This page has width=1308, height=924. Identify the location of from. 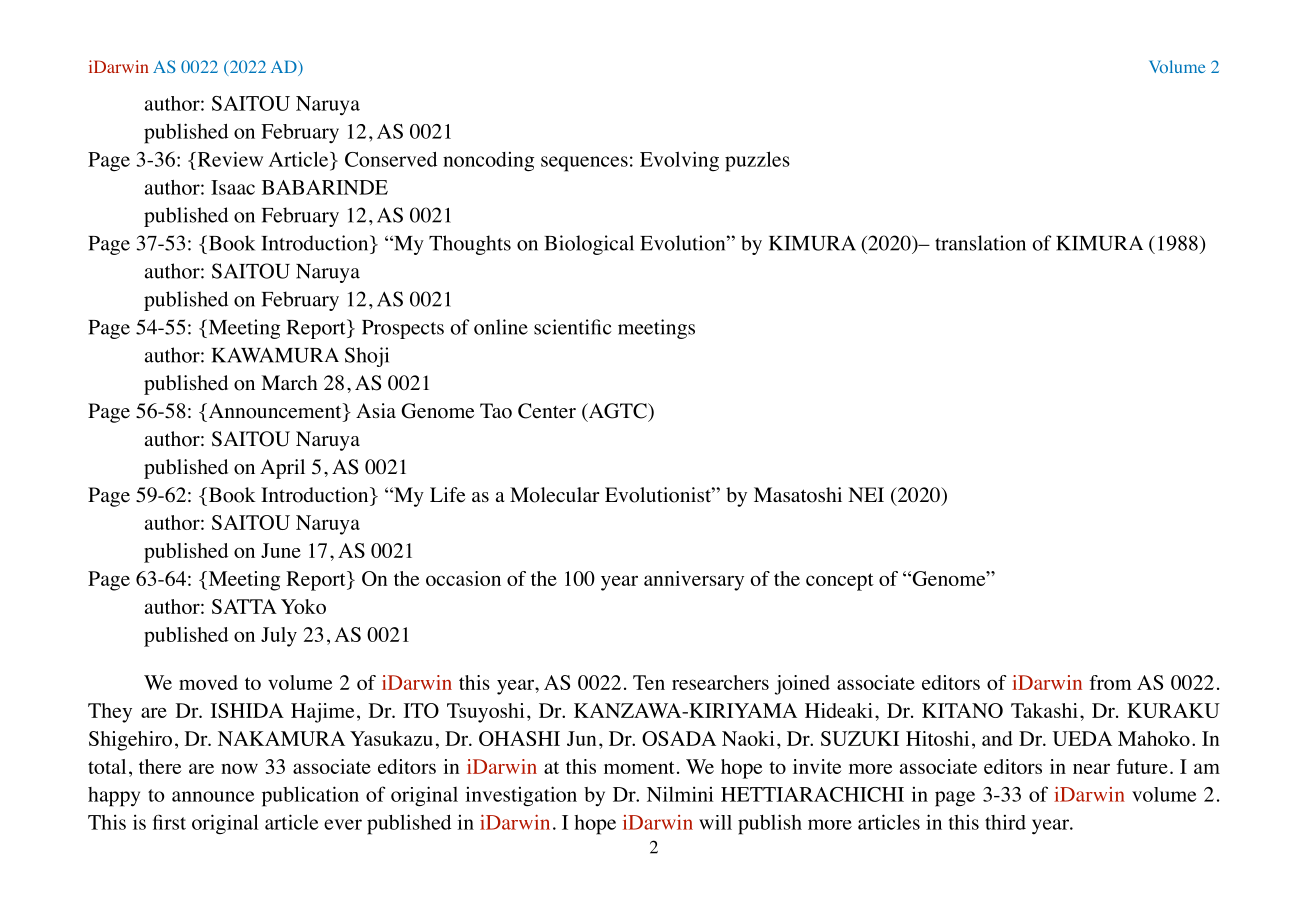
(1110, 682).
